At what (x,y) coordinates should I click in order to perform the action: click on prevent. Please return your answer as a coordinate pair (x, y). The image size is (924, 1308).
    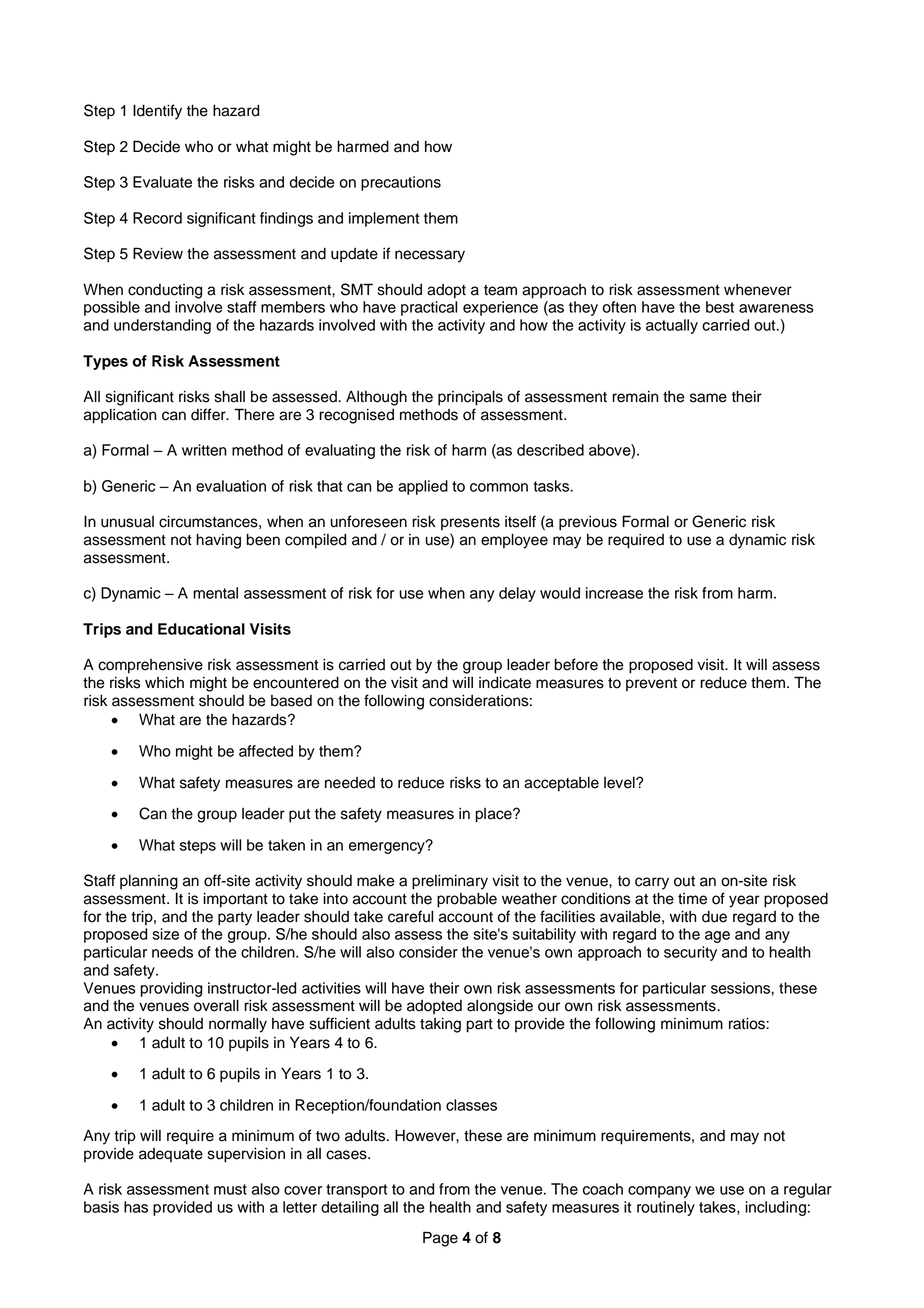
    Looking at the image, I should click on (651, 685).
